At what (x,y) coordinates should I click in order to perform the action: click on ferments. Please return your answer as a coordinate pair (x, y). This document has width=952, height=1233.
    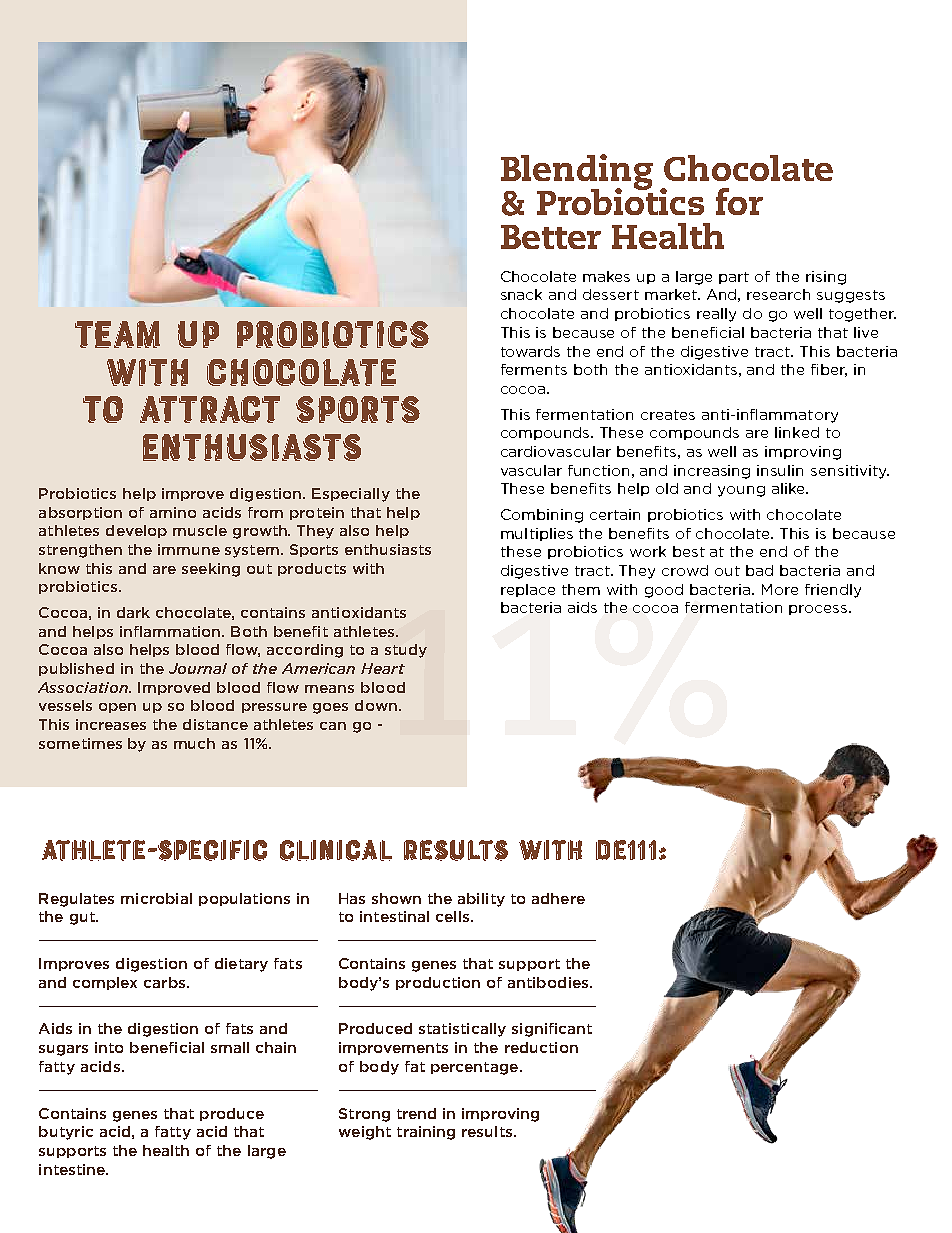
    Looking at the image, I should click on (534, 369).
